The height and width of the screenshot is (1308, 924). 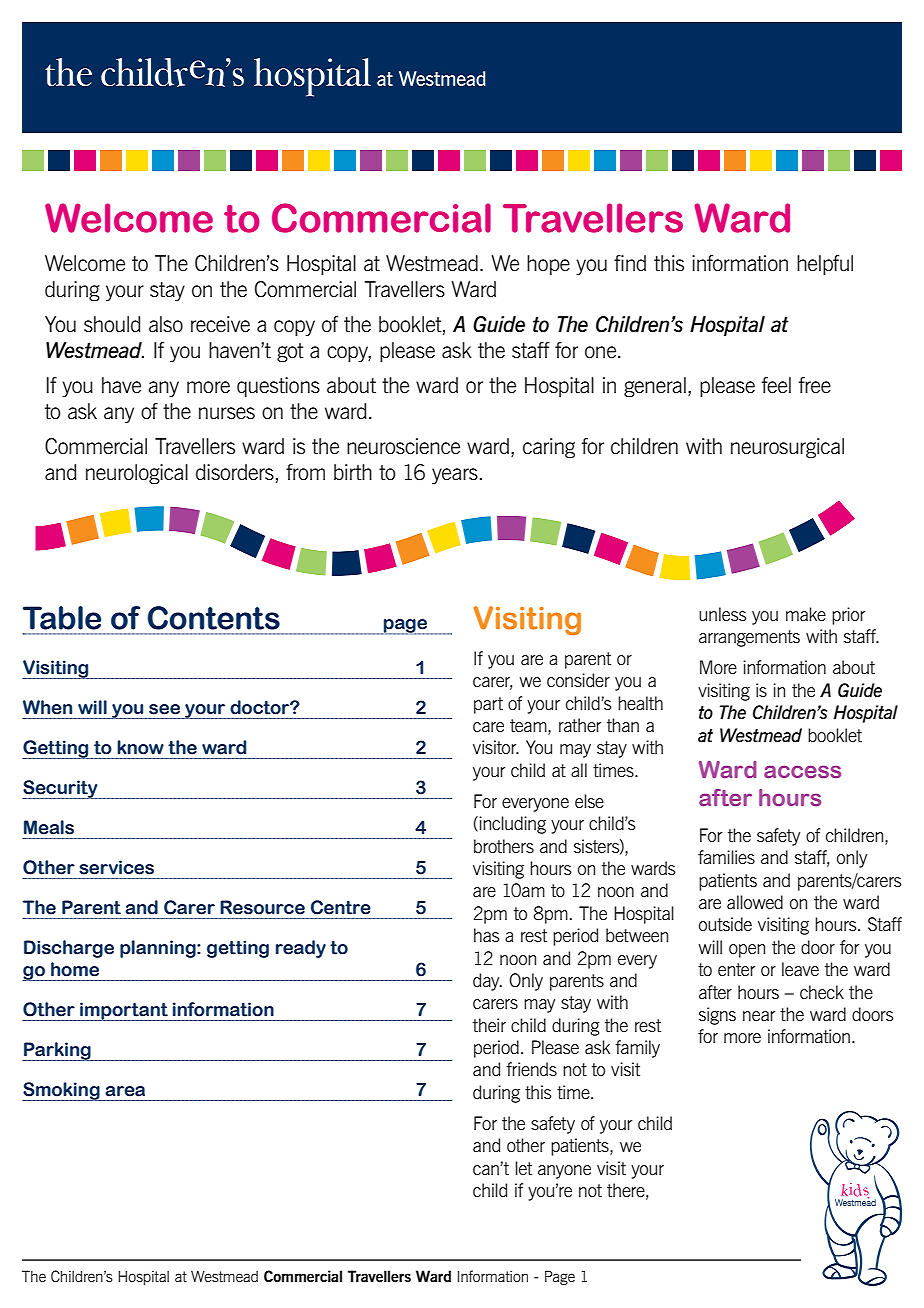 I want to click on area, so click(x=125, y=1091).
